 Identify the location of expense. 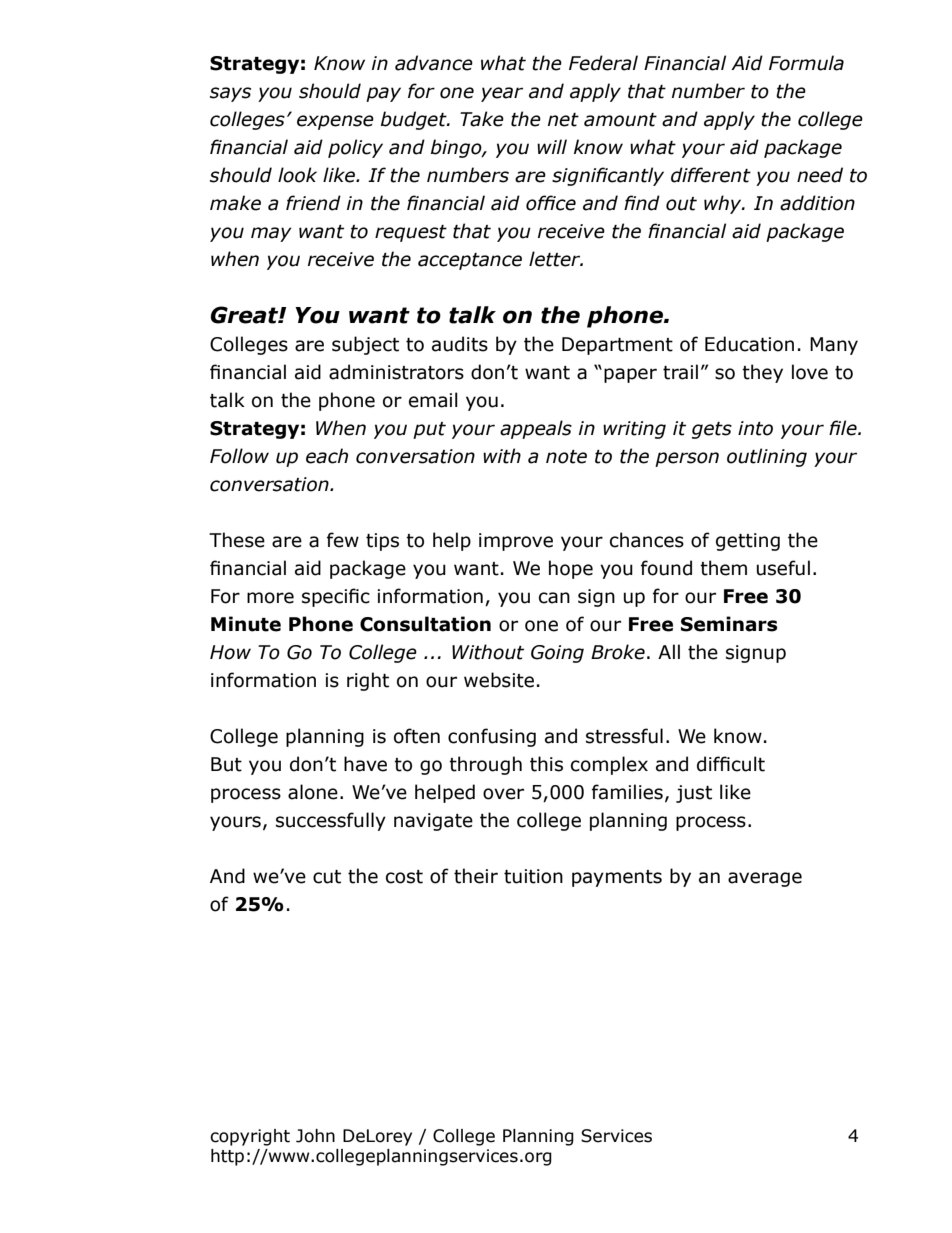
(335, 122).
